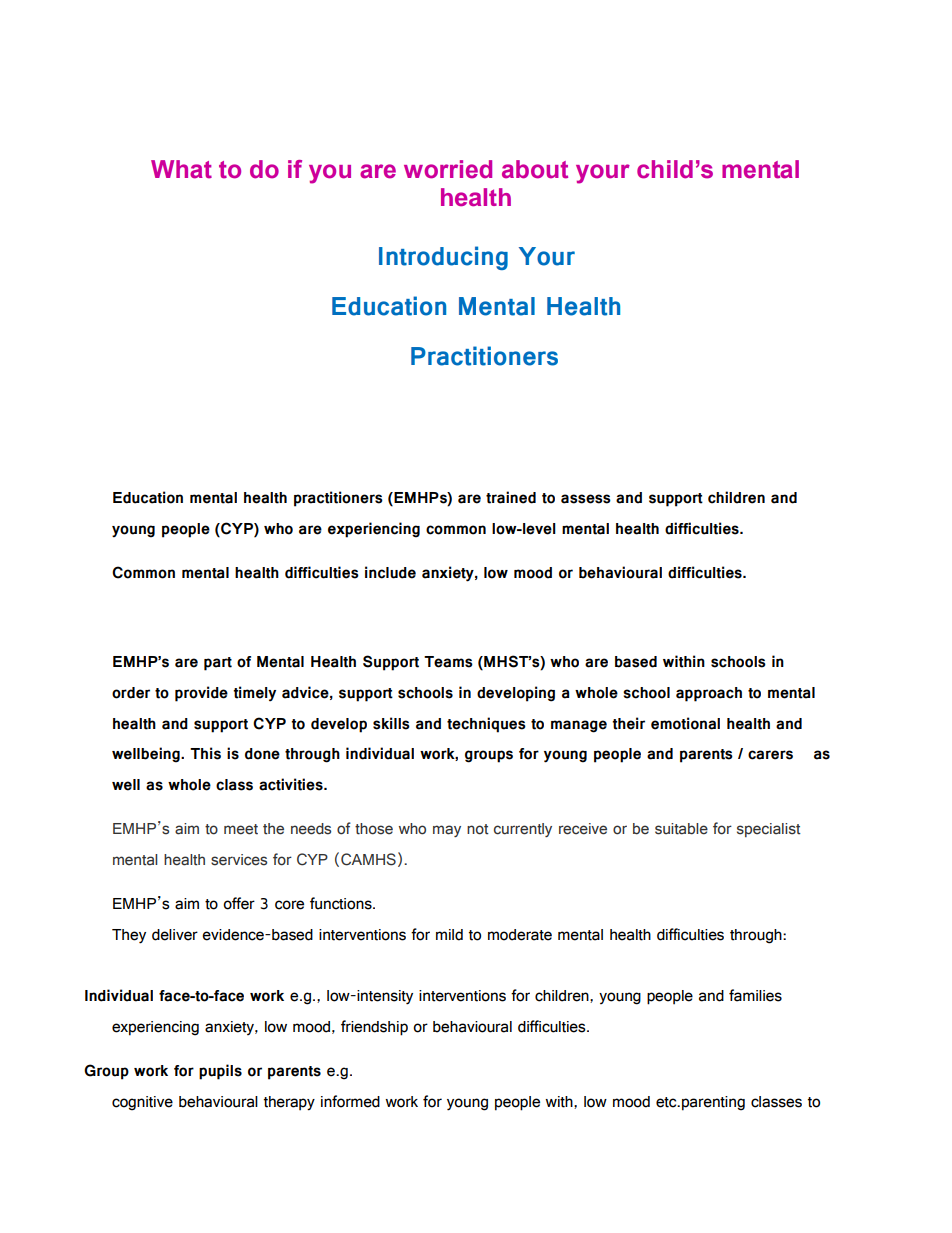 Image resolution: width=952 pixels, height=1233 pixels. Describe the element at coordinates (535, 169) in the document. I see `about` at that location.
